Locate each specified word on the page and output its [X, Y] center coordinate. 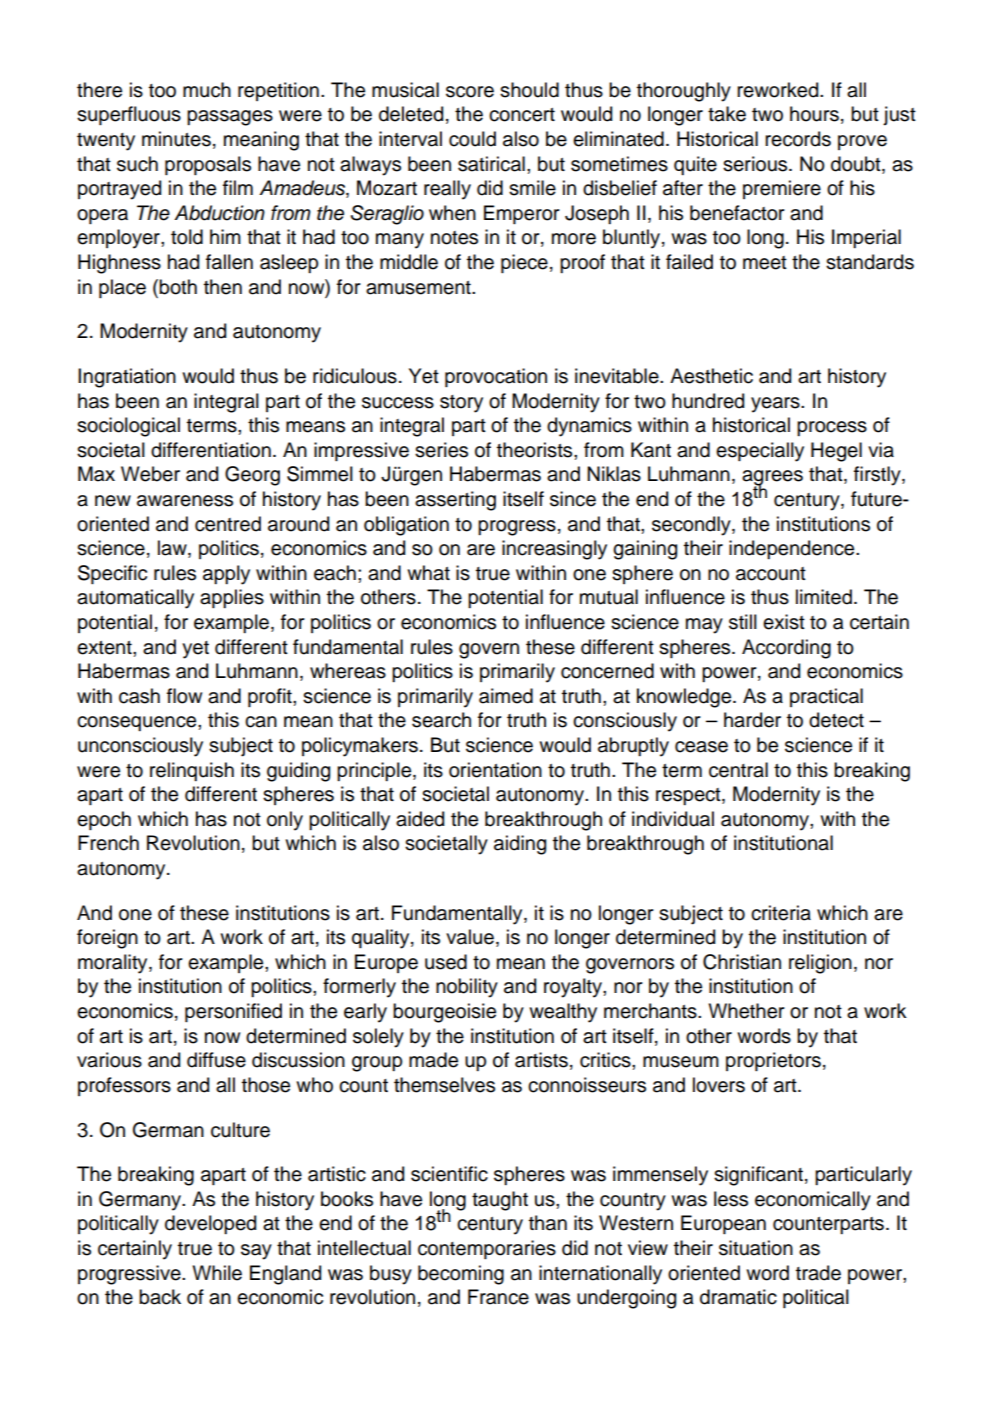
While [217, 1273]
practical [826, 697]
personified [233, 1012]
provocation [496, 377]
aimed [506, 696]
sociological [128, 427]
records [798, 139]
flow [184, 696]
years [776, 405]
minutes [176, 139]
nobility [467, 988]
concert [522, 115]
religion [820, 964]
